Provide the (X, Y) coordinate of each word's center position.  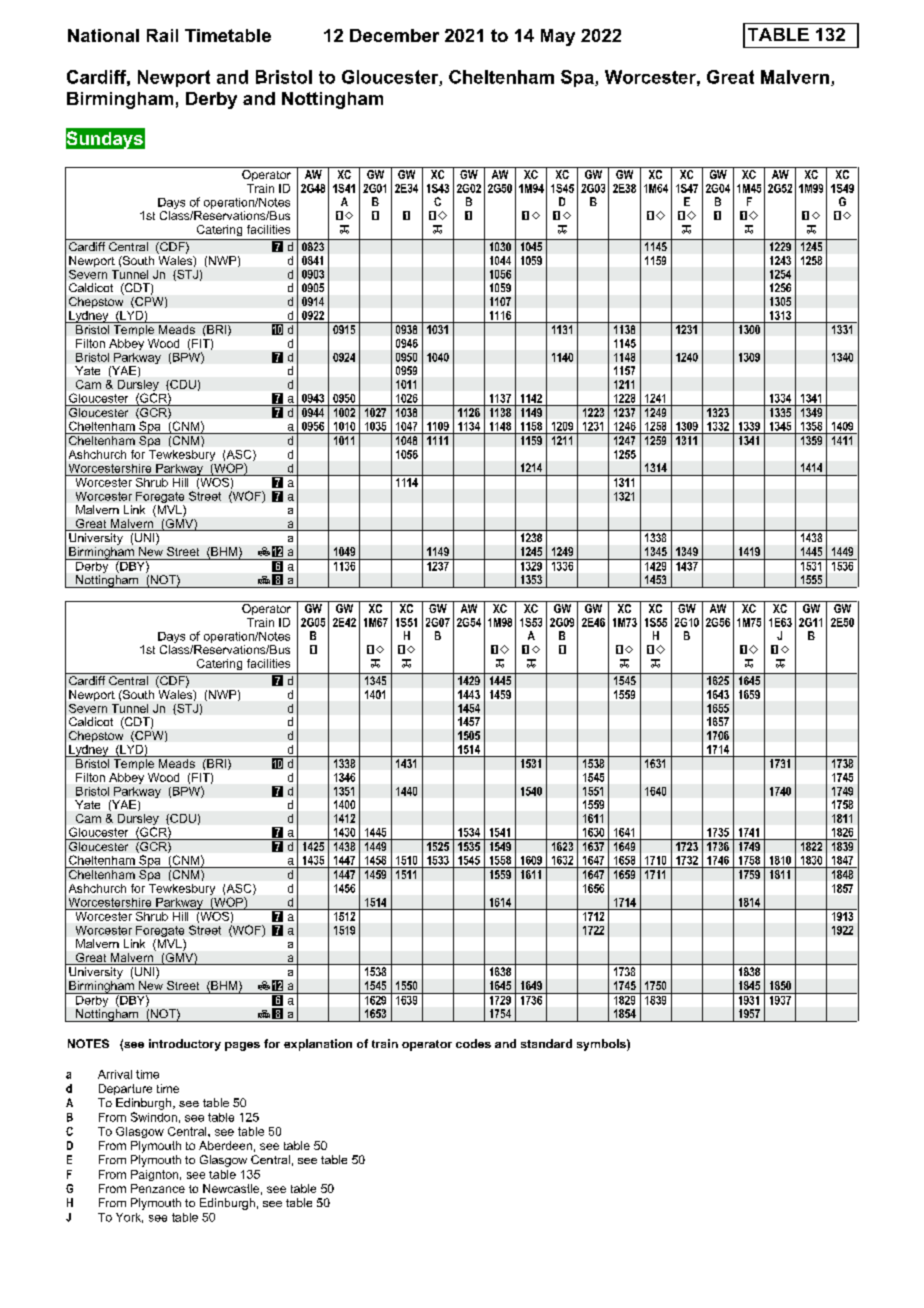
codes (473, 1043)
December (394, 35)
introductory (185, 1045)
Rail (162, 35)
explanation (318, 1045)
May (558, 37)
